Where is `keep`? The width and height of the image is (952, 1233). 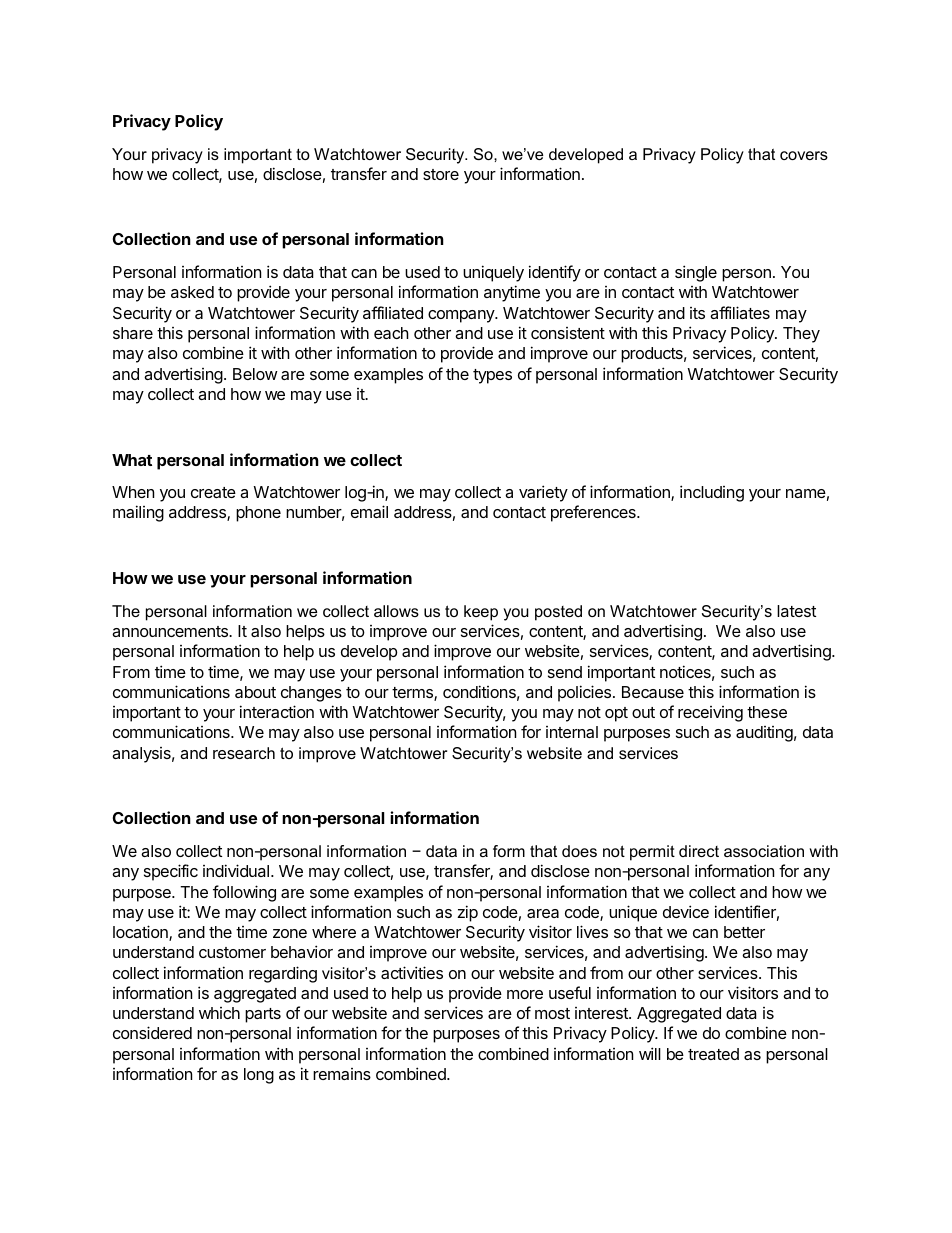 keep is located at coordinates (481, 613).
